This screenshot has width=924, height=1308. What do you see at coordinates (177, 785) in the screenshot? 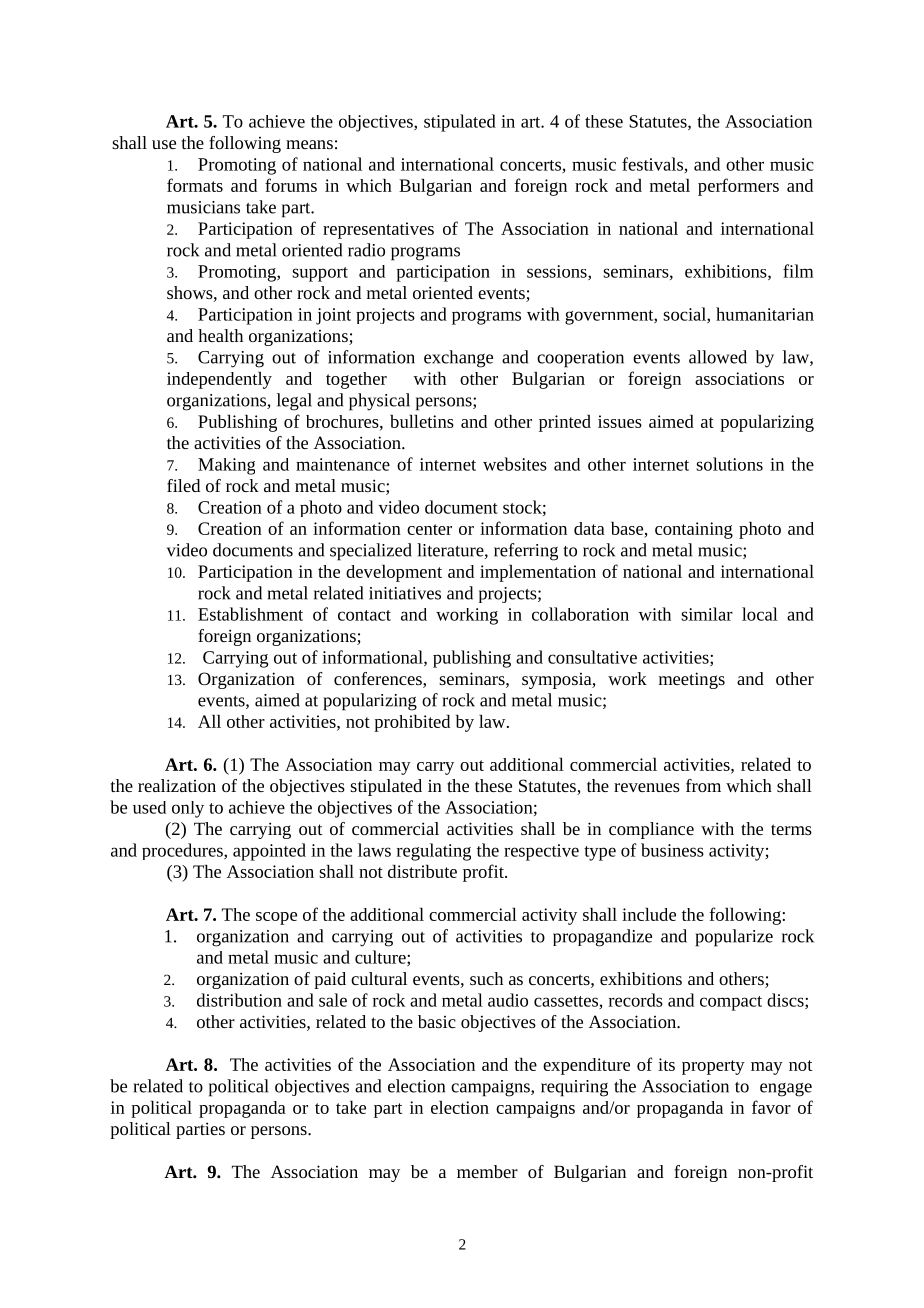
I see `realization` at bounding box center [177, 785].
